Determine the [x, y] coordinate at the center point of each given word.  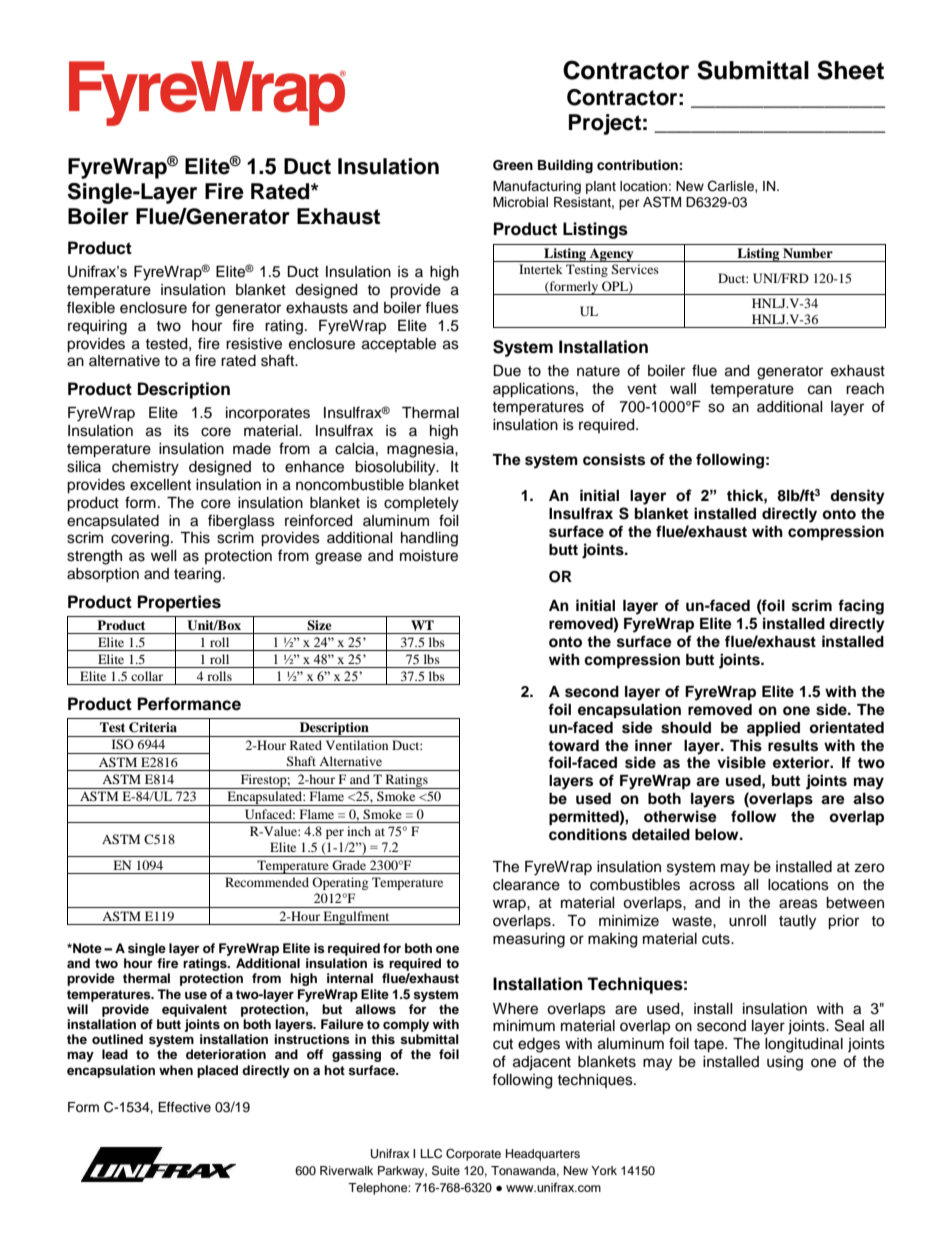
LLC [431, 1154]
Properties [179, 603]
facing [861, 607]
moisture [429, 556]
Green [513, 165]
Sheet [850, 70]
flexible [91, 307]
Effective [184, 1107]
